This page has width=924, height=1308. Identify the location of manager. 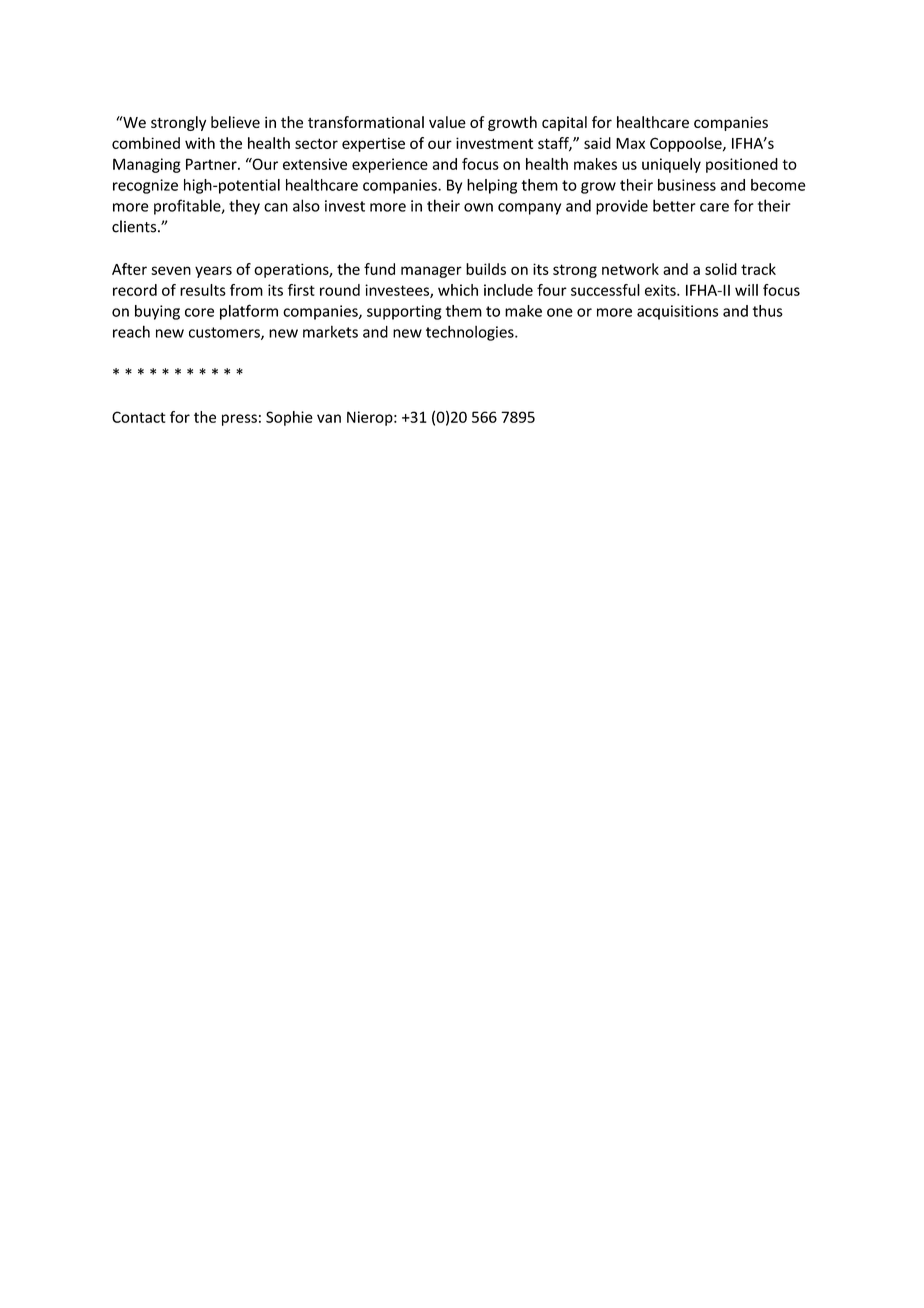
(431, 272).
